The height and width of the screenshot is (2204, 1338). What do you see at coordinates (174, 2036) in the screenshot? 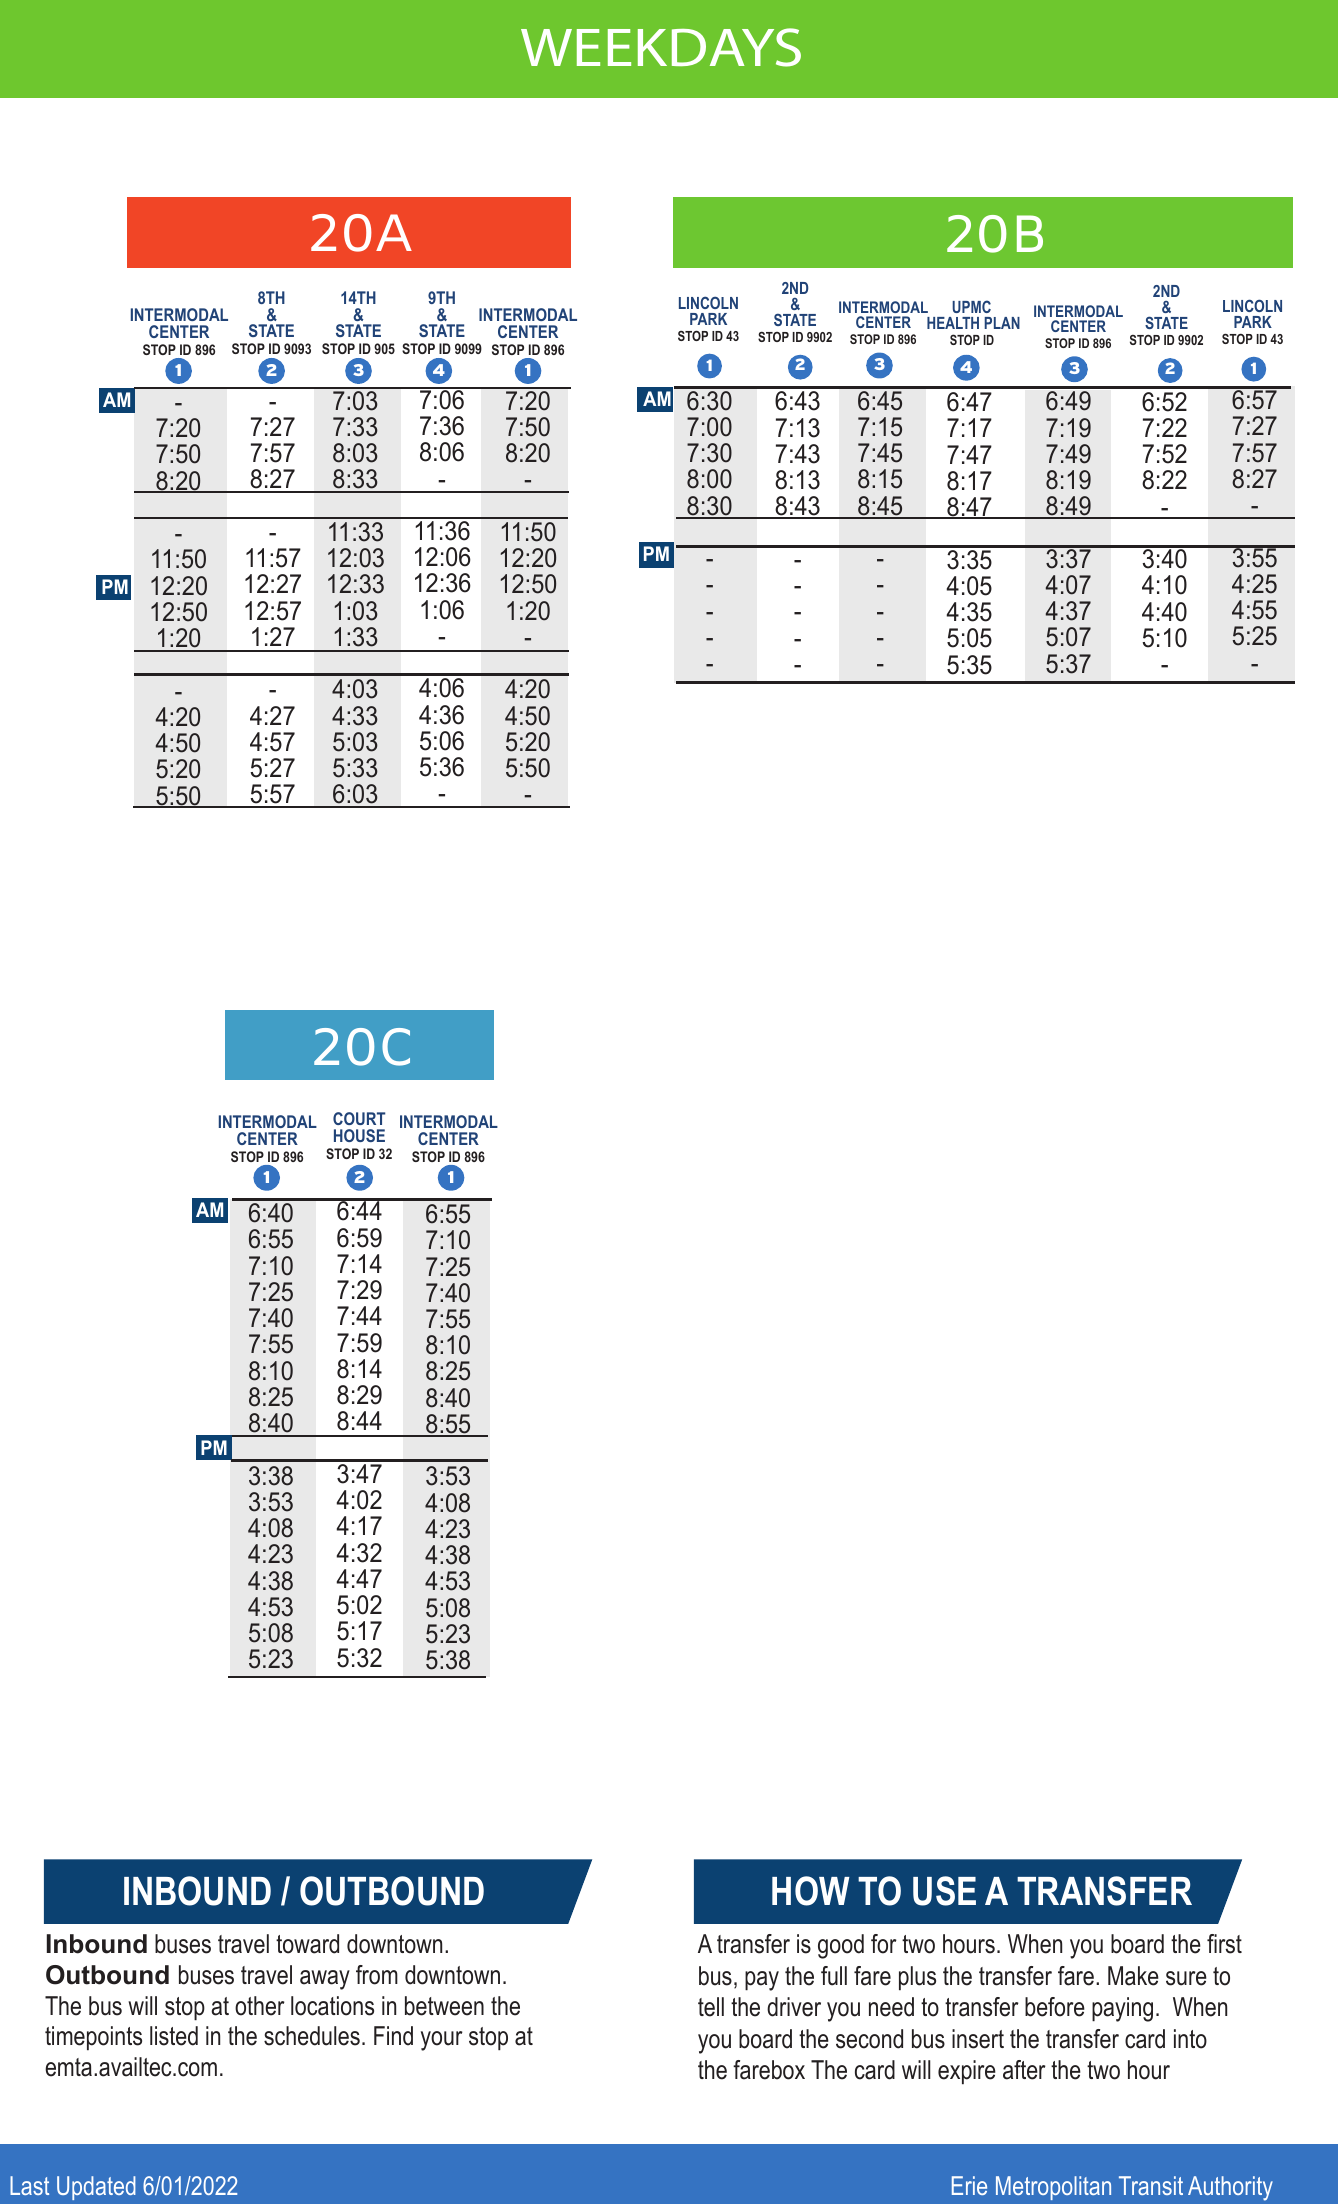
I see `listed` at bounding box center [174, 2036].
